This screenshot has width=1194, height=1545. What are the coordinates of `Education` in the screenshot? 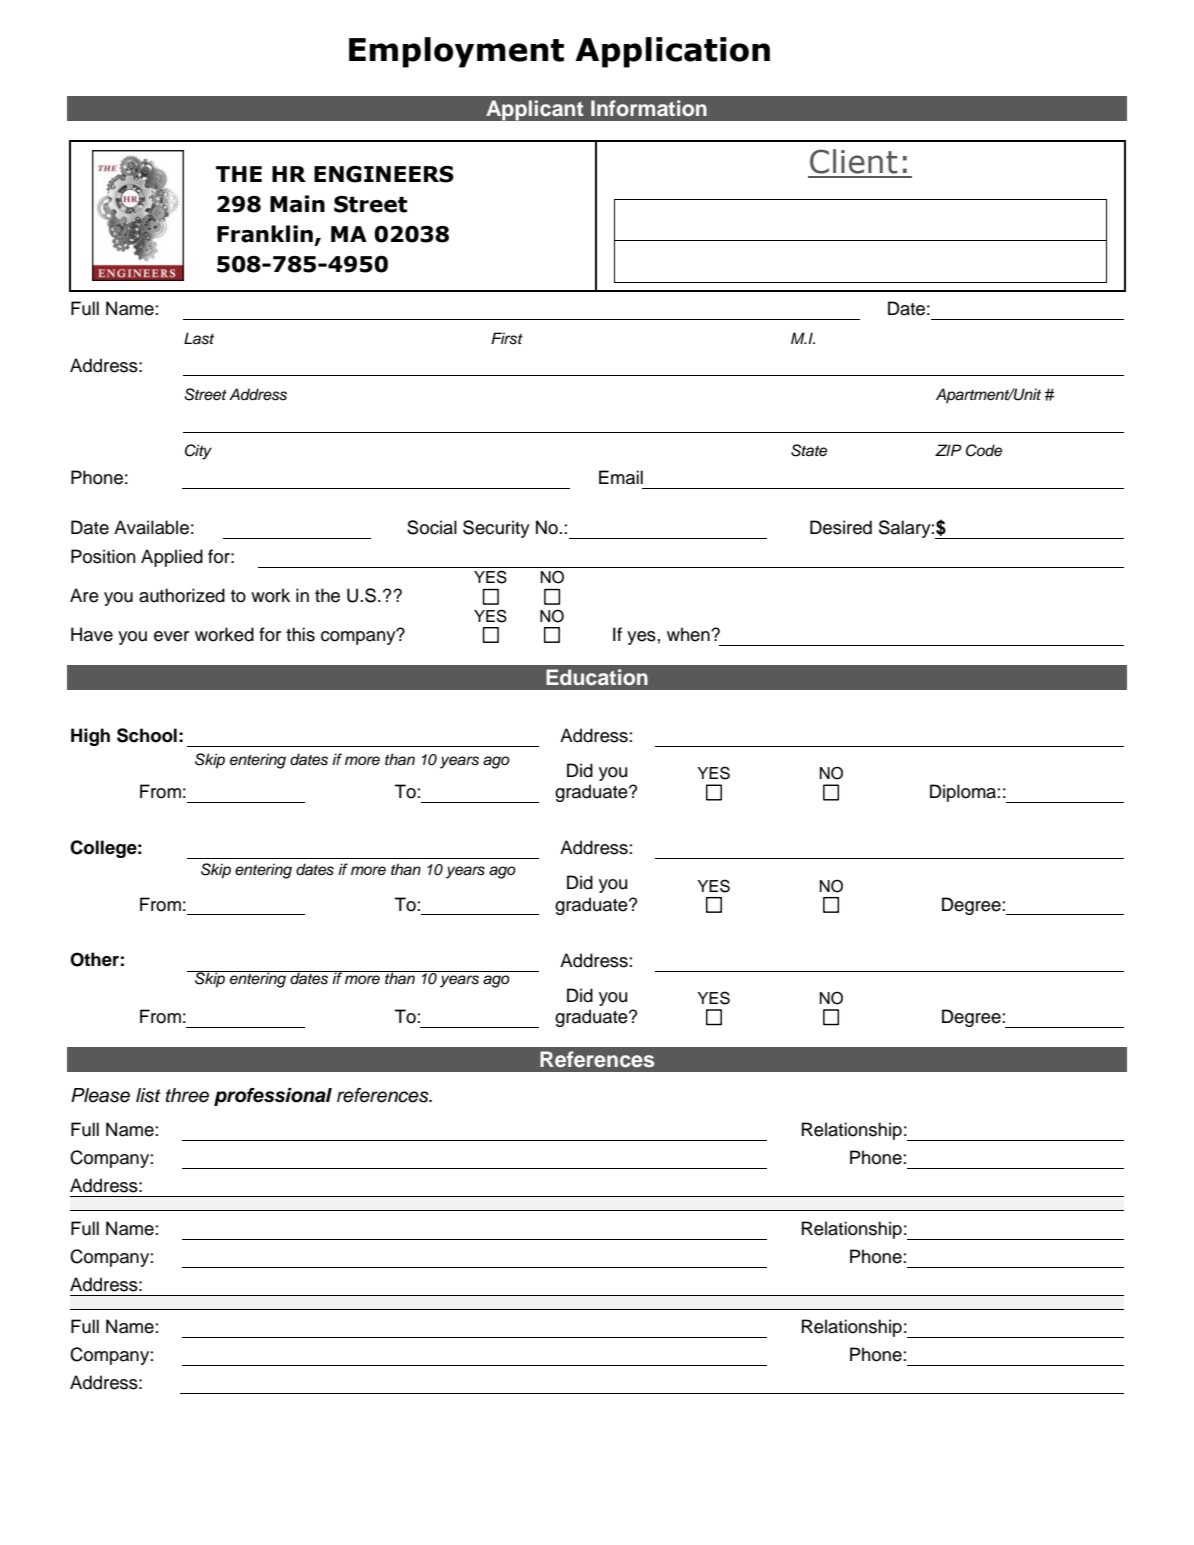 It's located at (597, 677).
